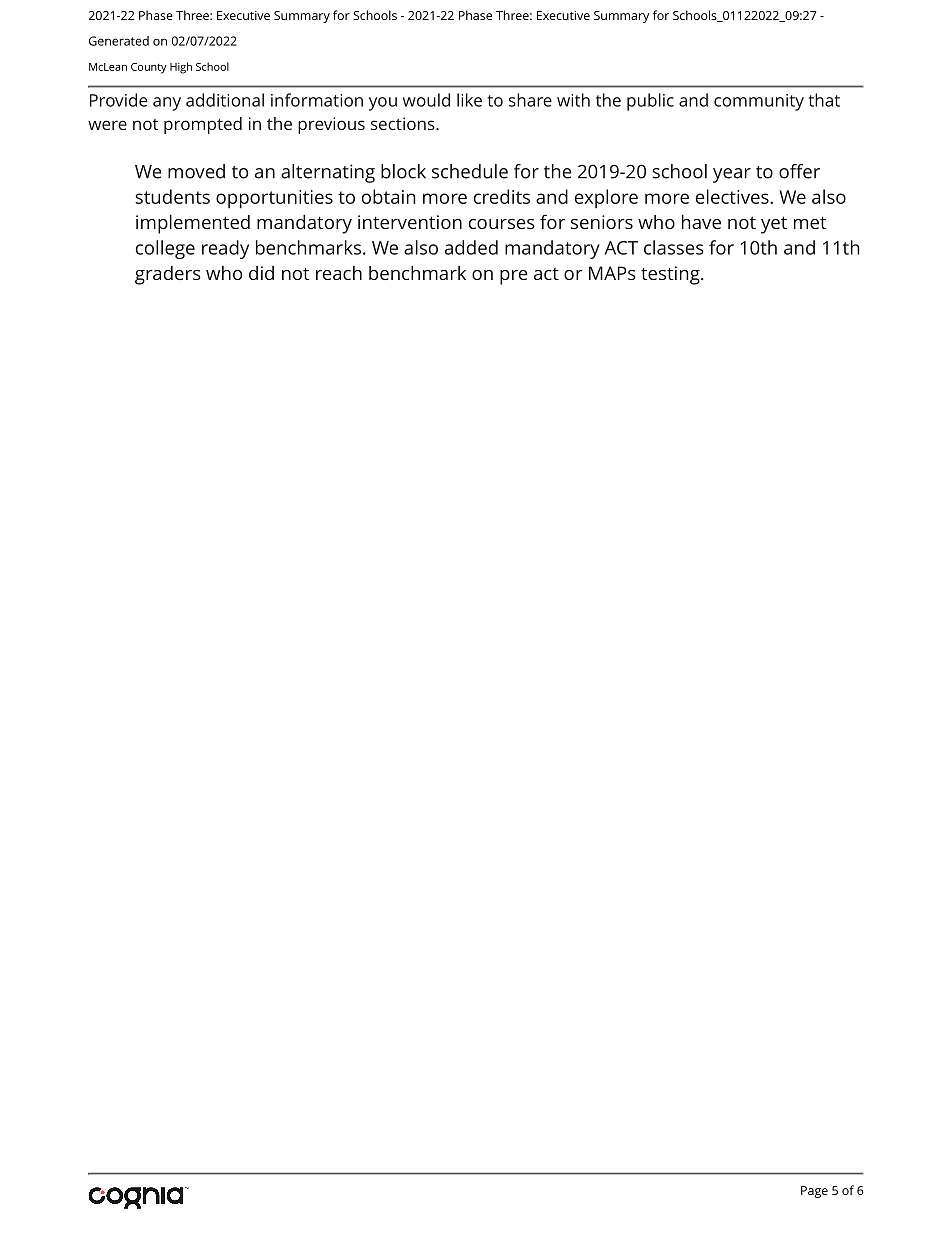 The height and width of the screenshot is (1233, 952). I want to click on like, so click(469, 100).
